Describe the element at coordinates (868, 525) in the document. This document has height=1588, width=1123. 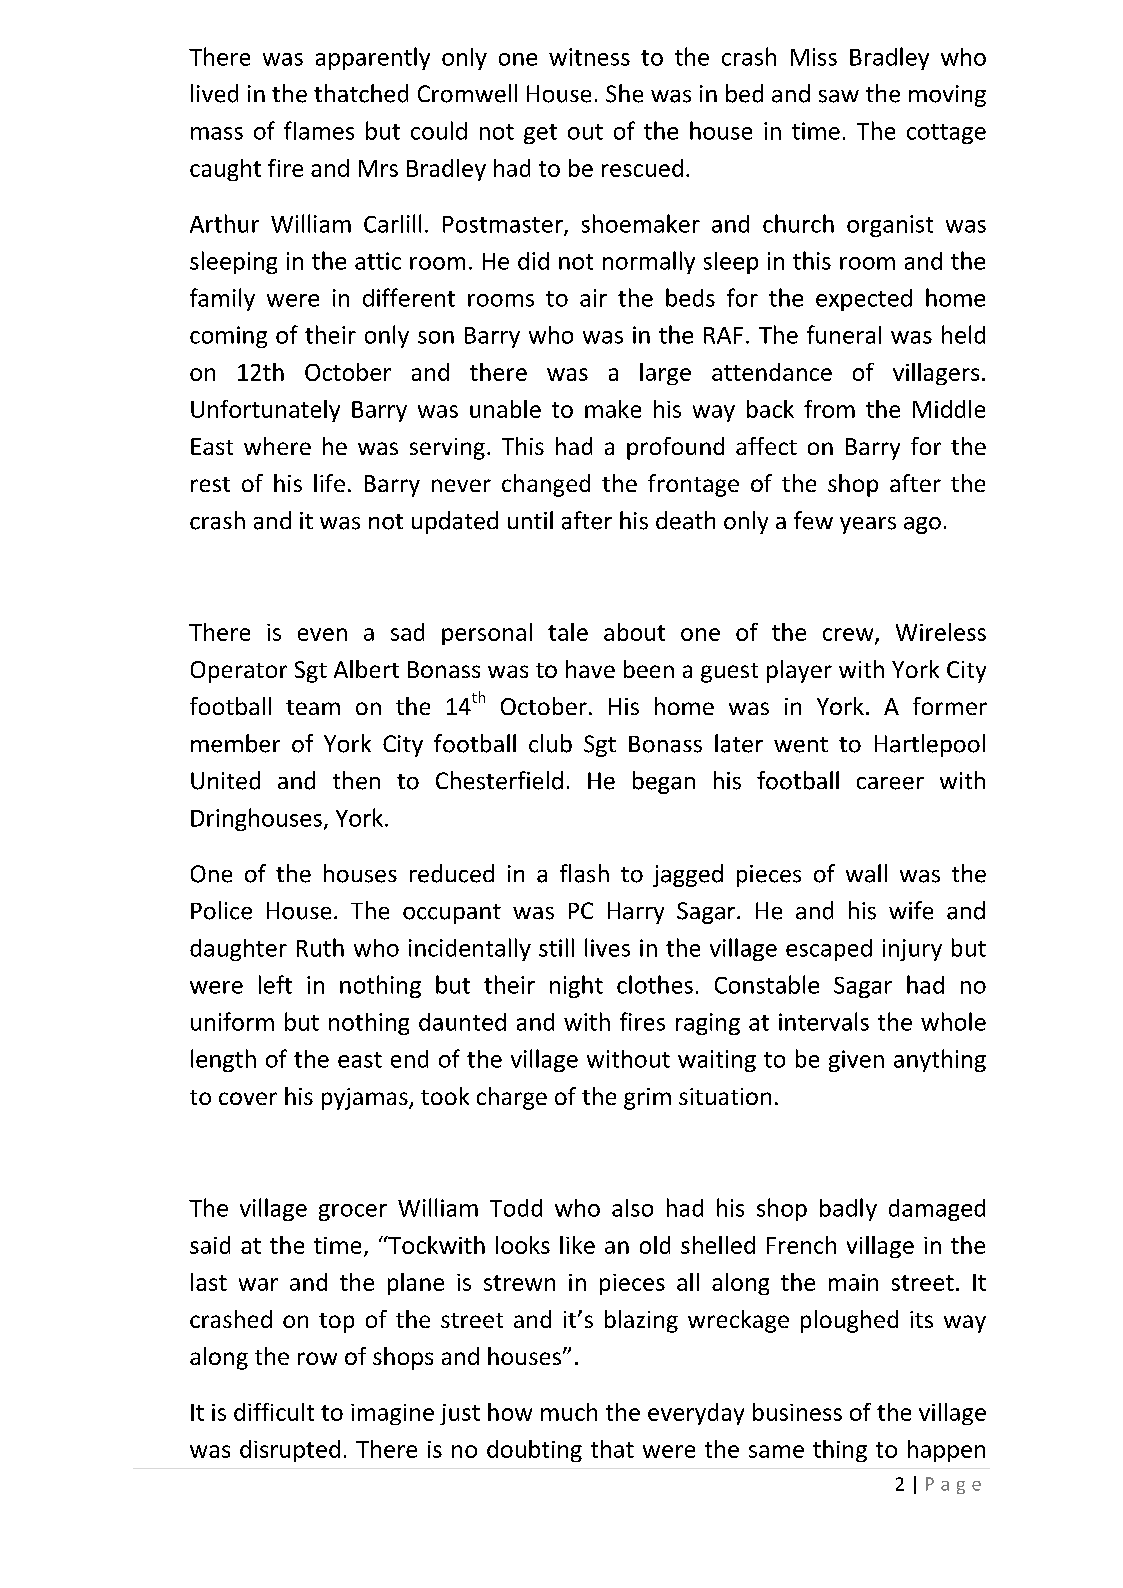
I see `years` at that location.
